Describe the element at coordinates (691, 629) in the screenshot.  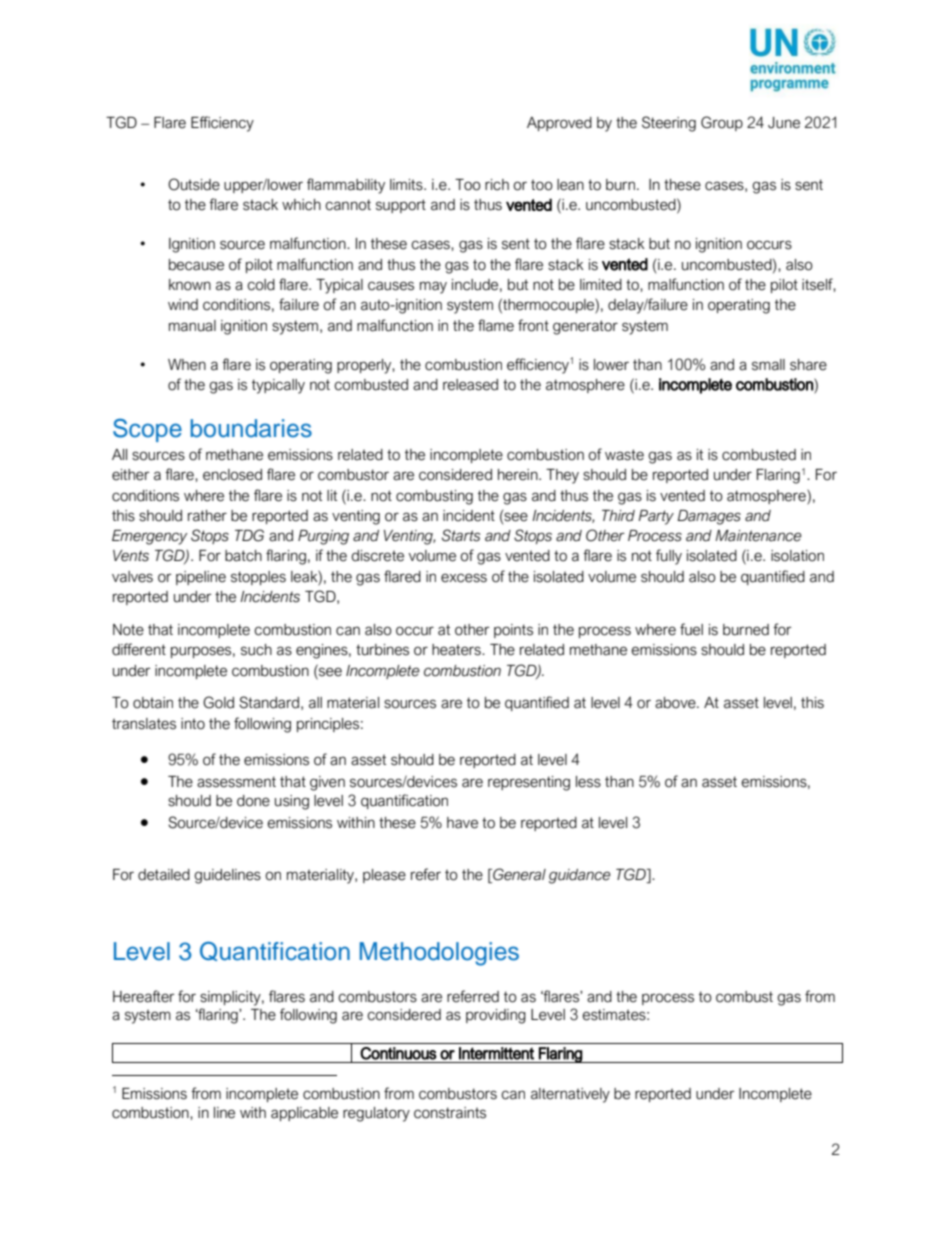
I see `fuel` at that location.
